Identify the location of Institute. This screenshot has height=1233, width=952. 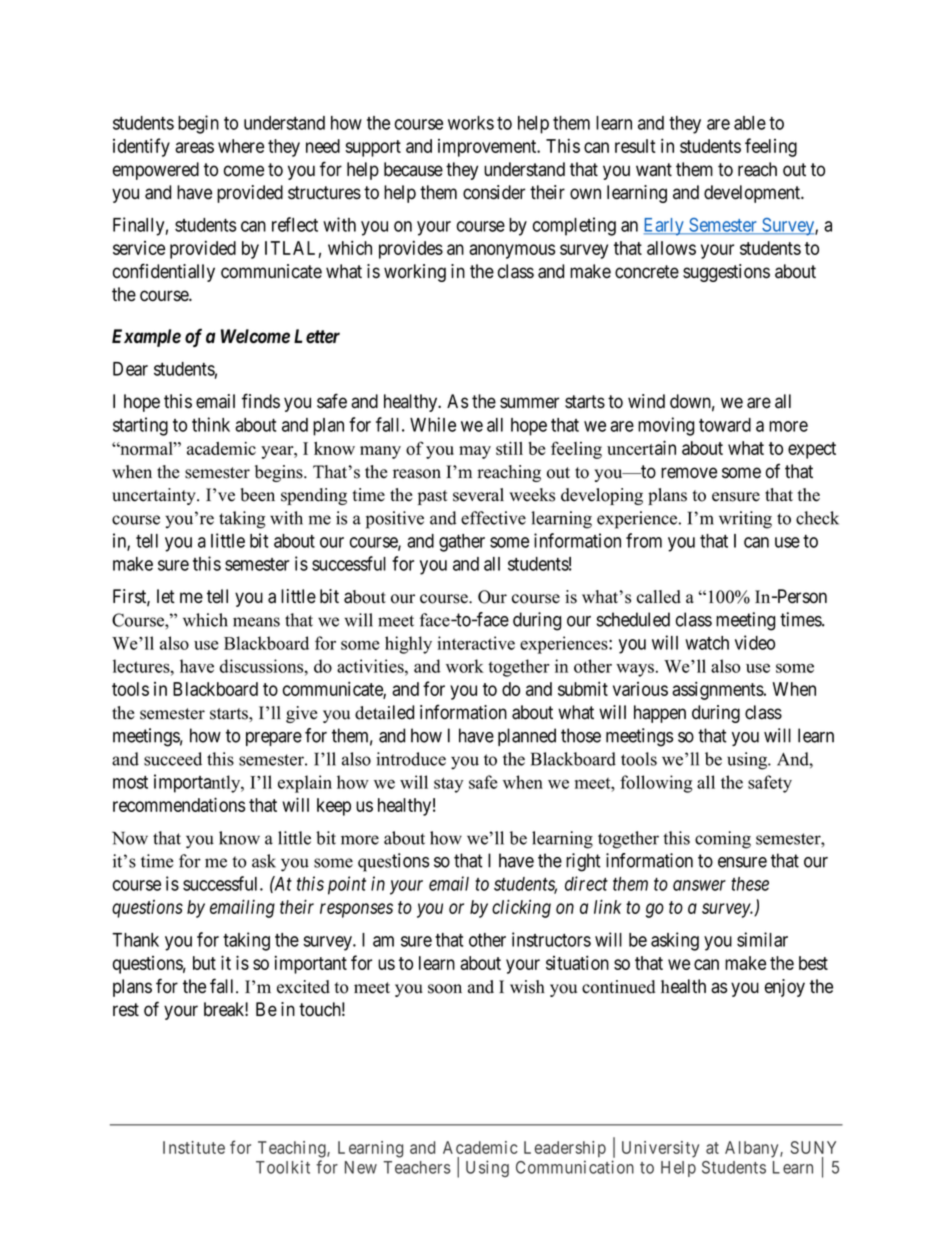
(194, 1147).
